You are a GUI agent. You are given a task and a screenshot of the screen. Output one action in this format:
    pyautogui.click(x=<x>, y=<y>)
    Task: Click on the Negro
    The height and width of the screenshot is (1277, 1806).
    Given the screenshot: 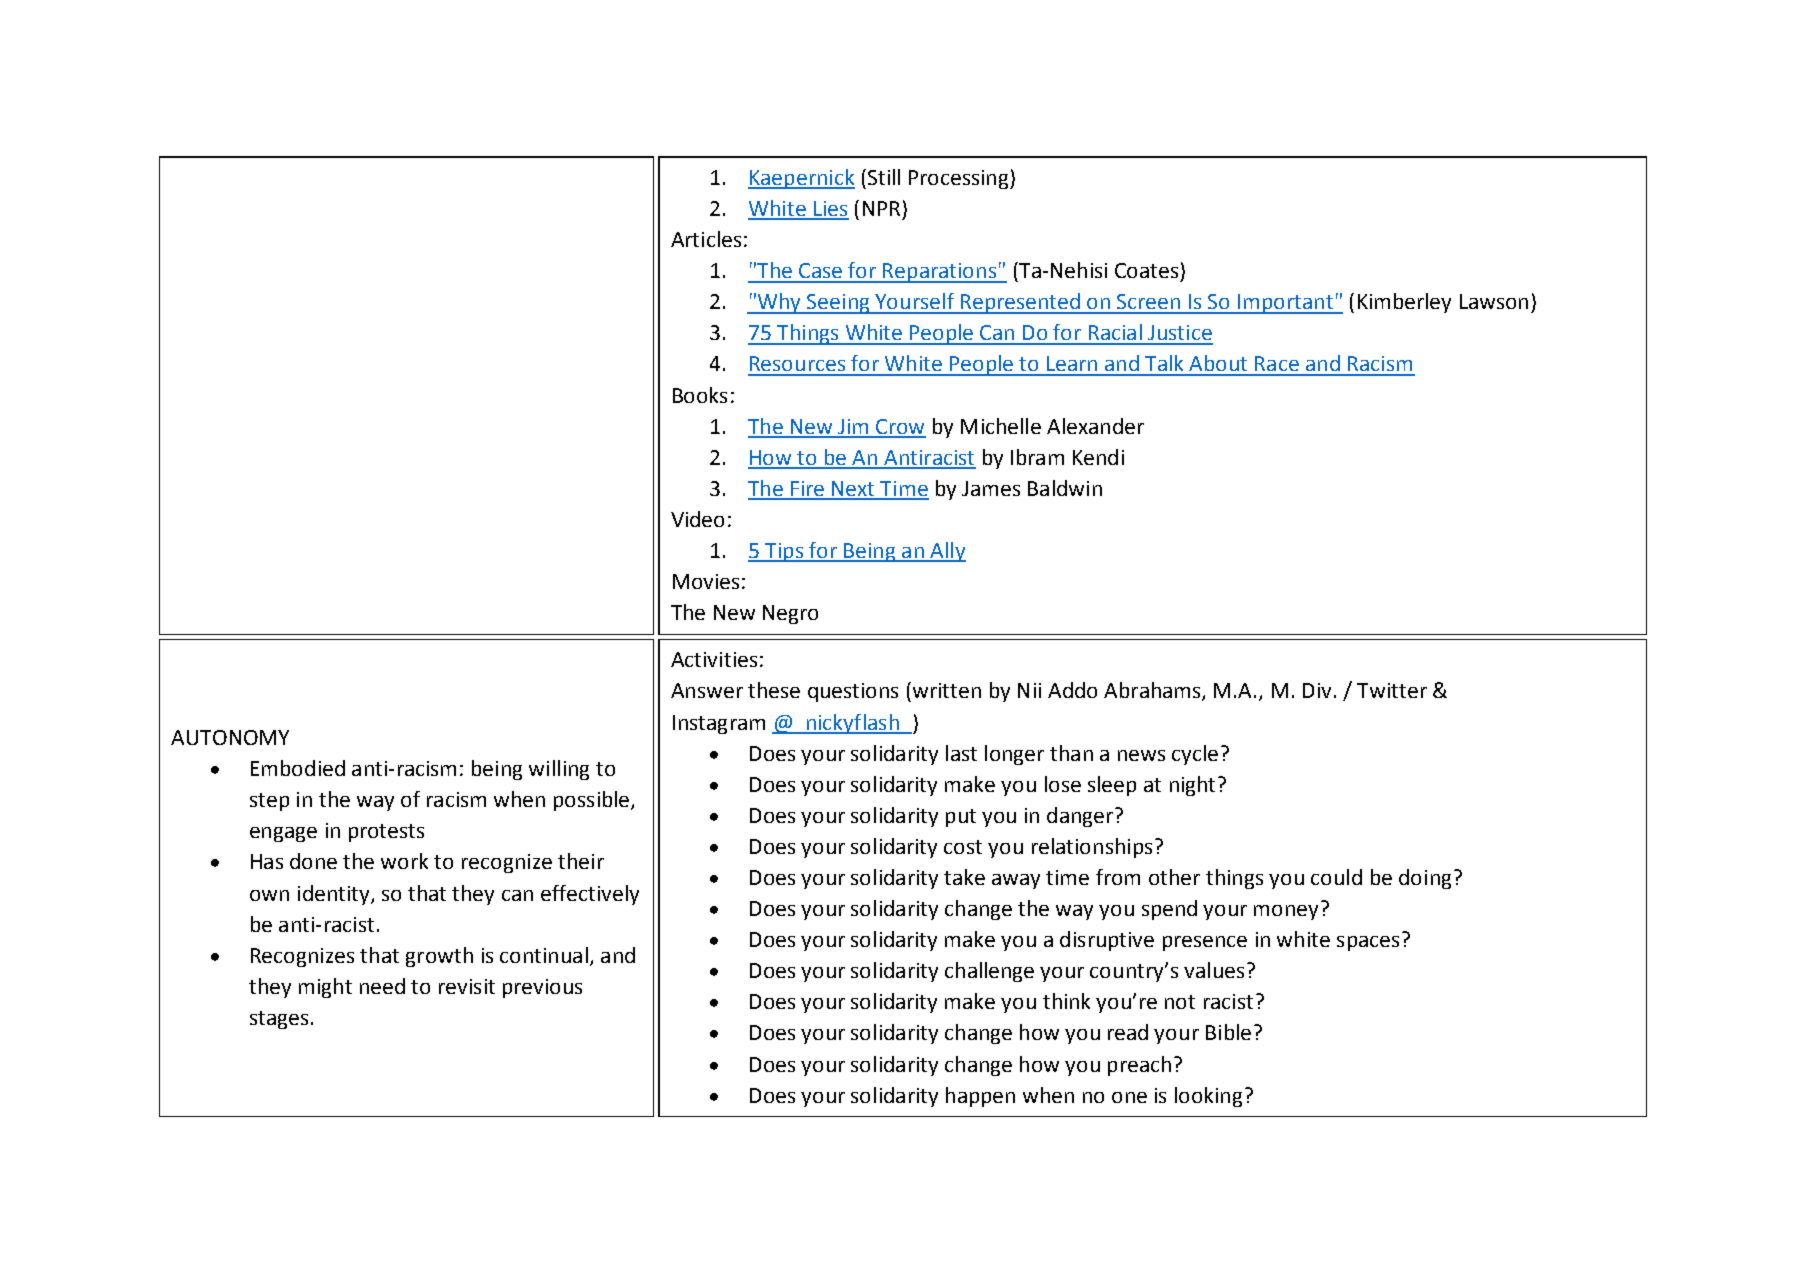 What is the action you would take?
    pyautogui.click(x=790, y=614)
